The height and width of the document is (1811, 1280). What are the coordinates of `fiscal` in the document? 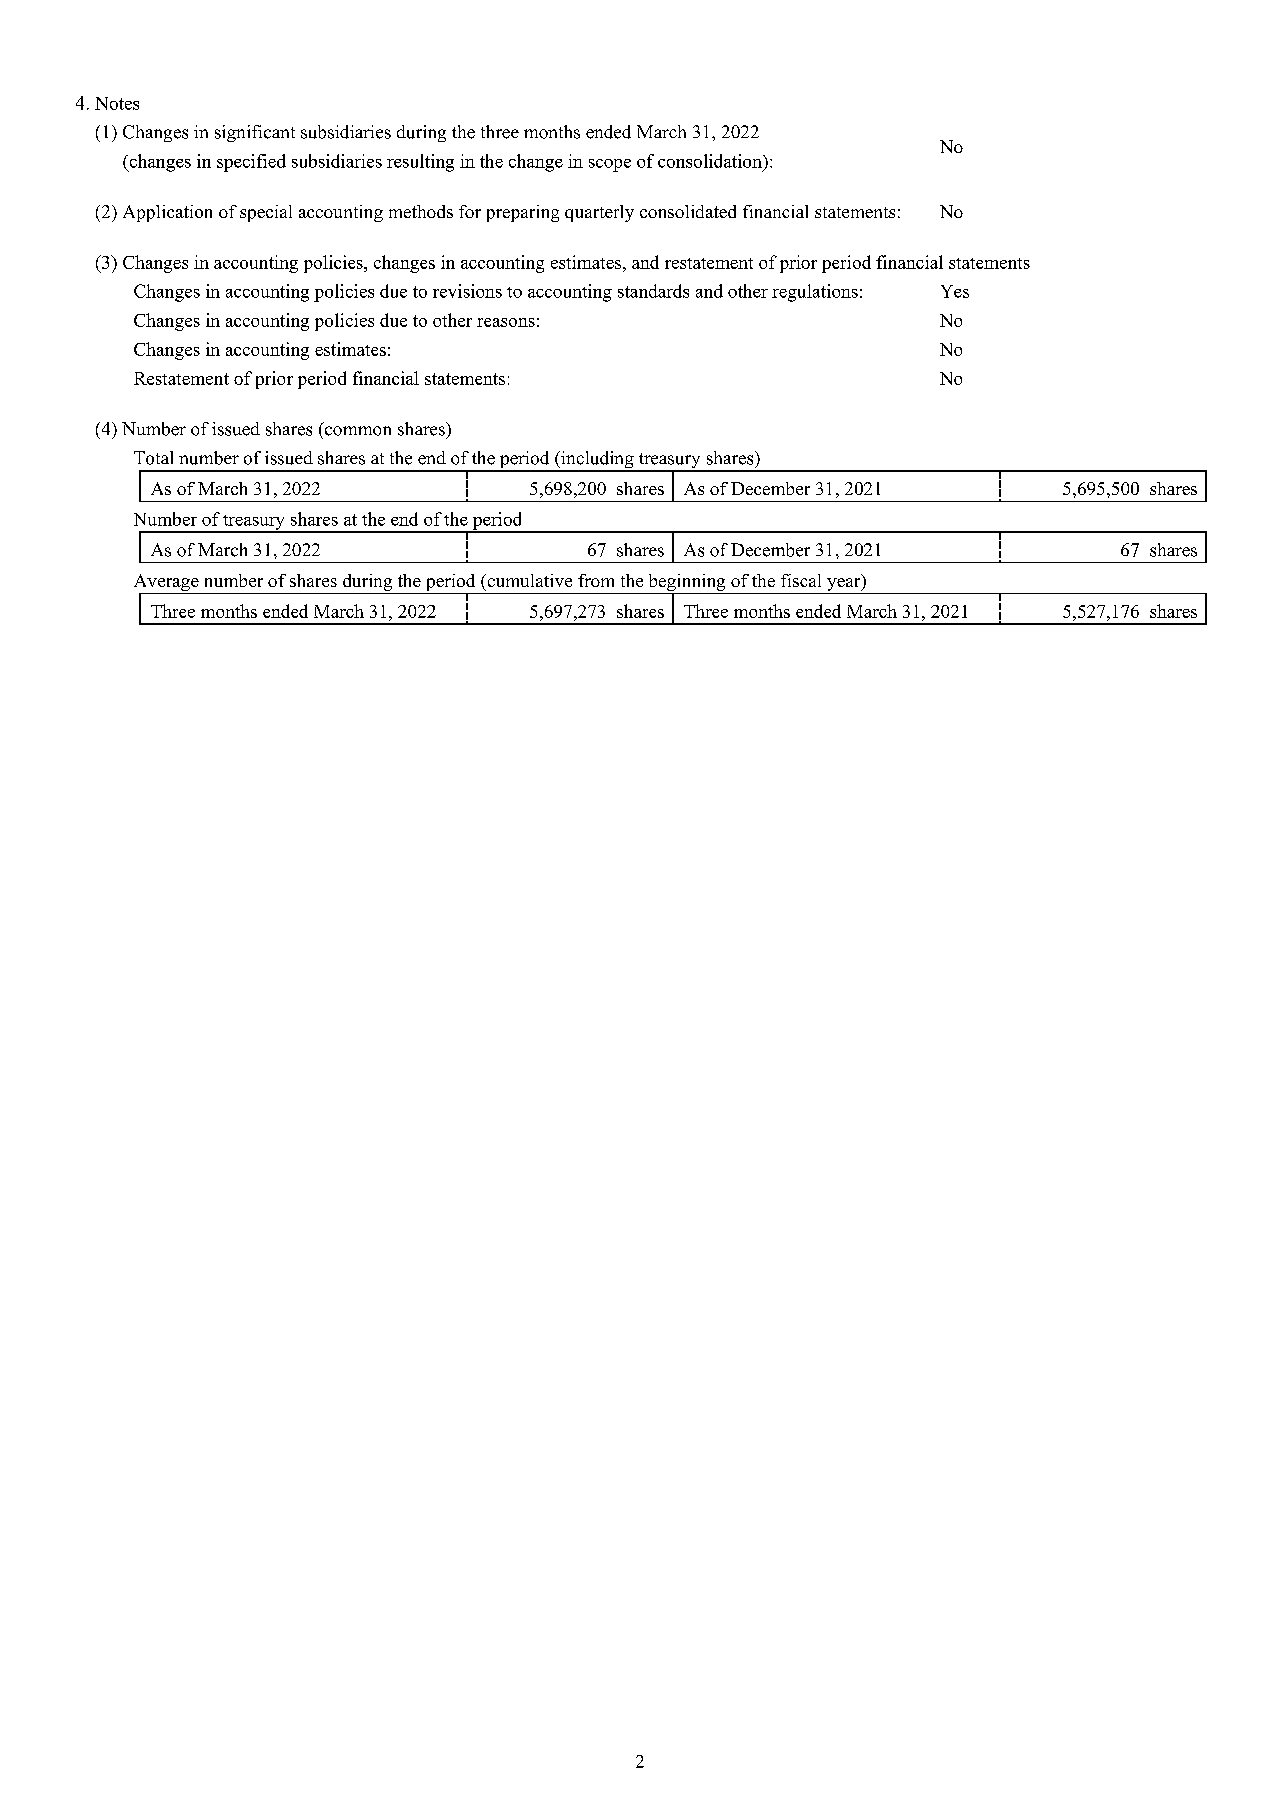 It's located at (801, 580).
